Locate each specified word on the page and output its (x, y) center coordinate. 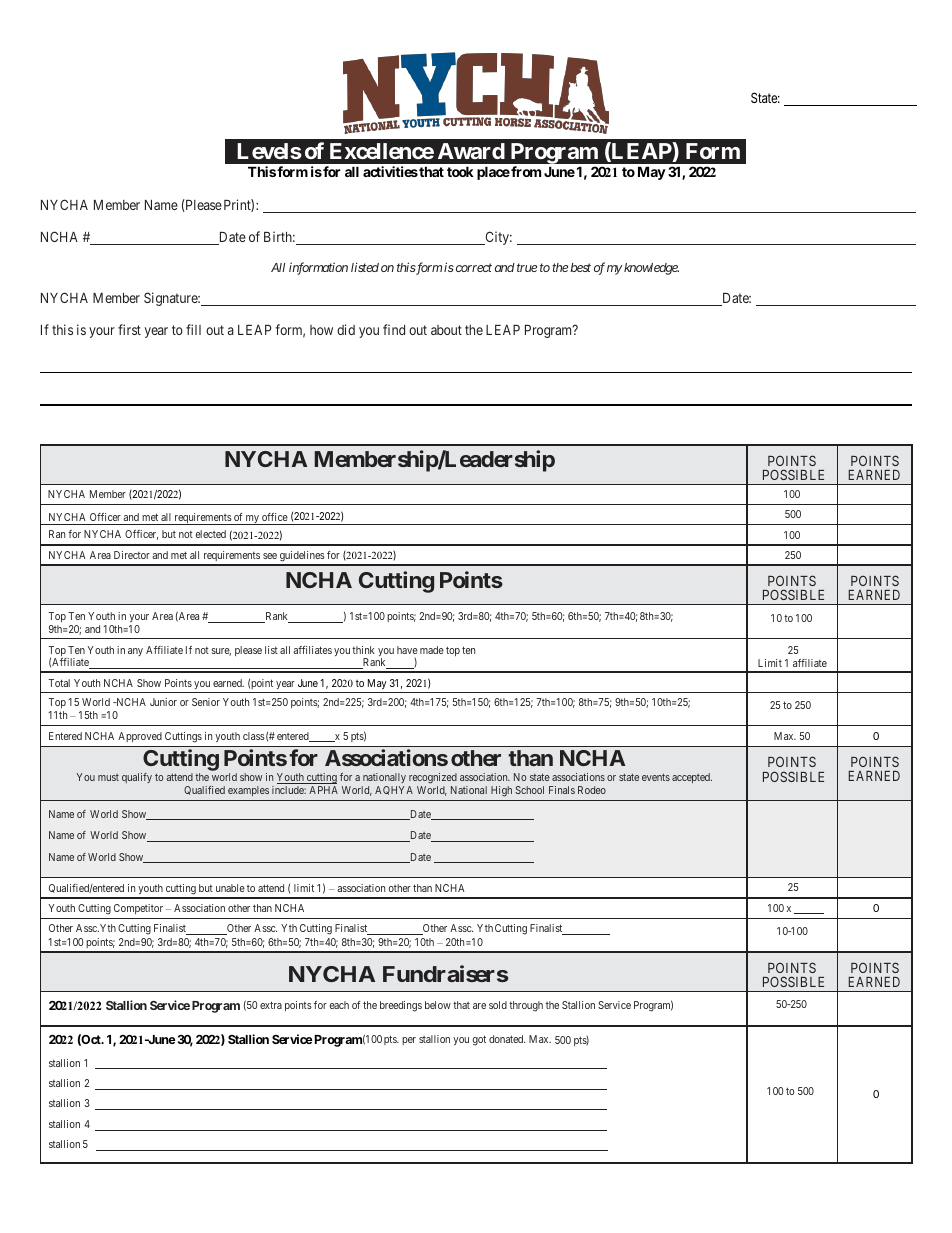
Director (132, 555)
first (129, 329)
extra (271, 1005)
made (432, 650)
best (580, 267)
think (363, 650)
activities (390, 171)
